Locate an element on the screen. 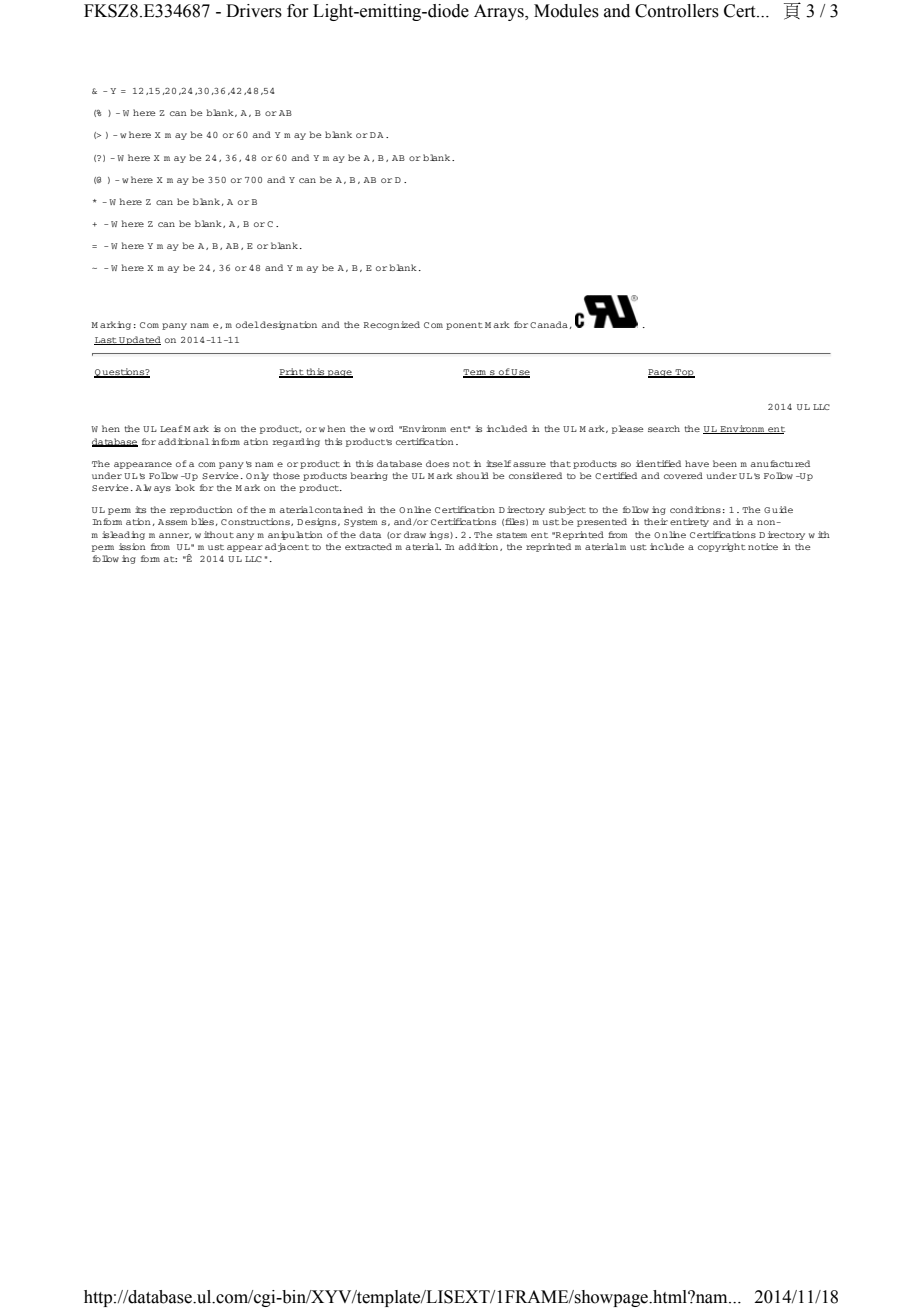 Image resolution: width=924 pixels, height=1308 pixels. ord is located at coordinates (386, 428).
